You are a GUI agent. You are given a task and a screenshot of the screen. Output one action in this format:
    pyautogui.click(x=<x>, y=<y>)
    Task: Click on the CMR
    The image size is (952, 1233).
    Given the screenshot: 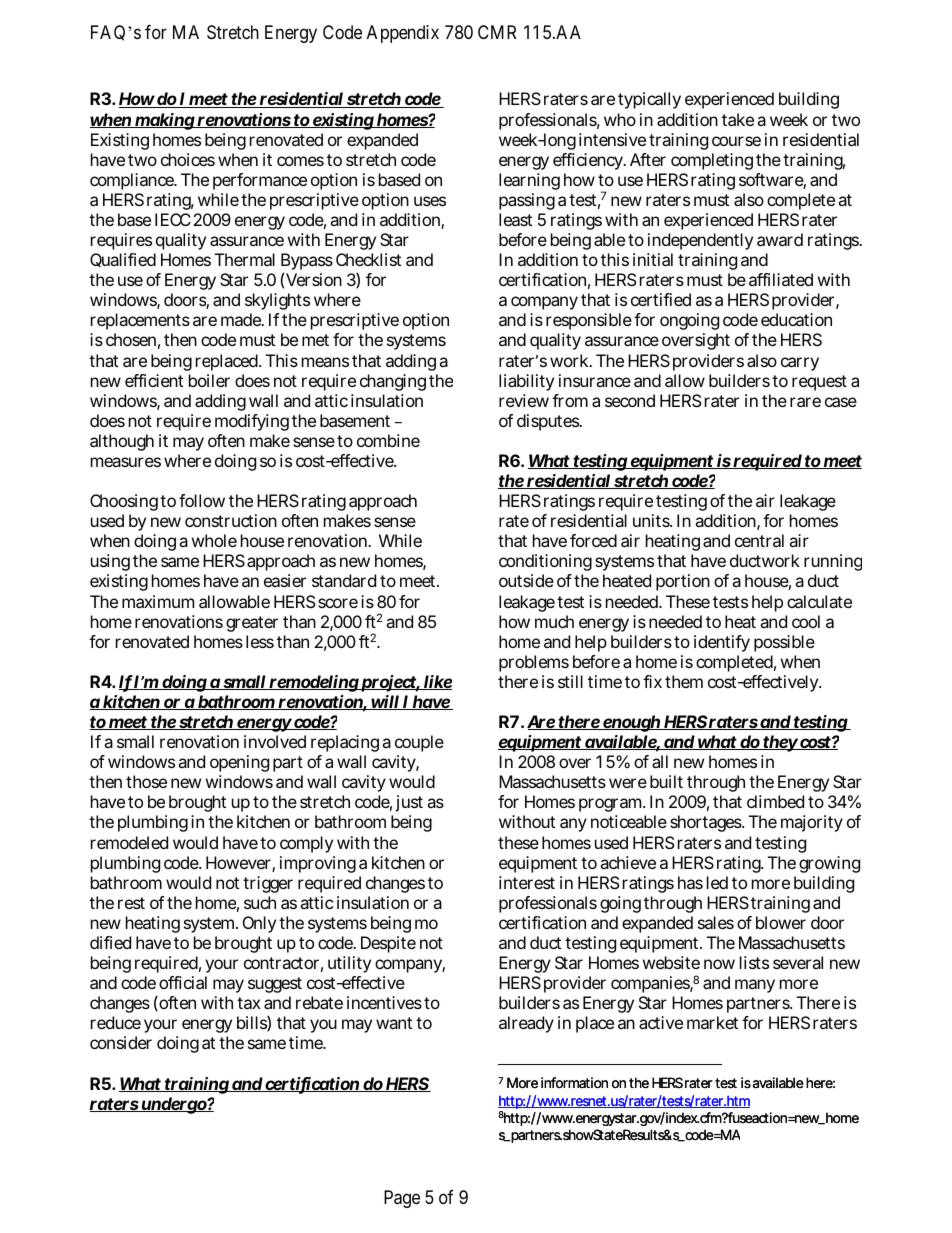 What is the action you would take?
    pyautogui.click(x=497, y=32)
